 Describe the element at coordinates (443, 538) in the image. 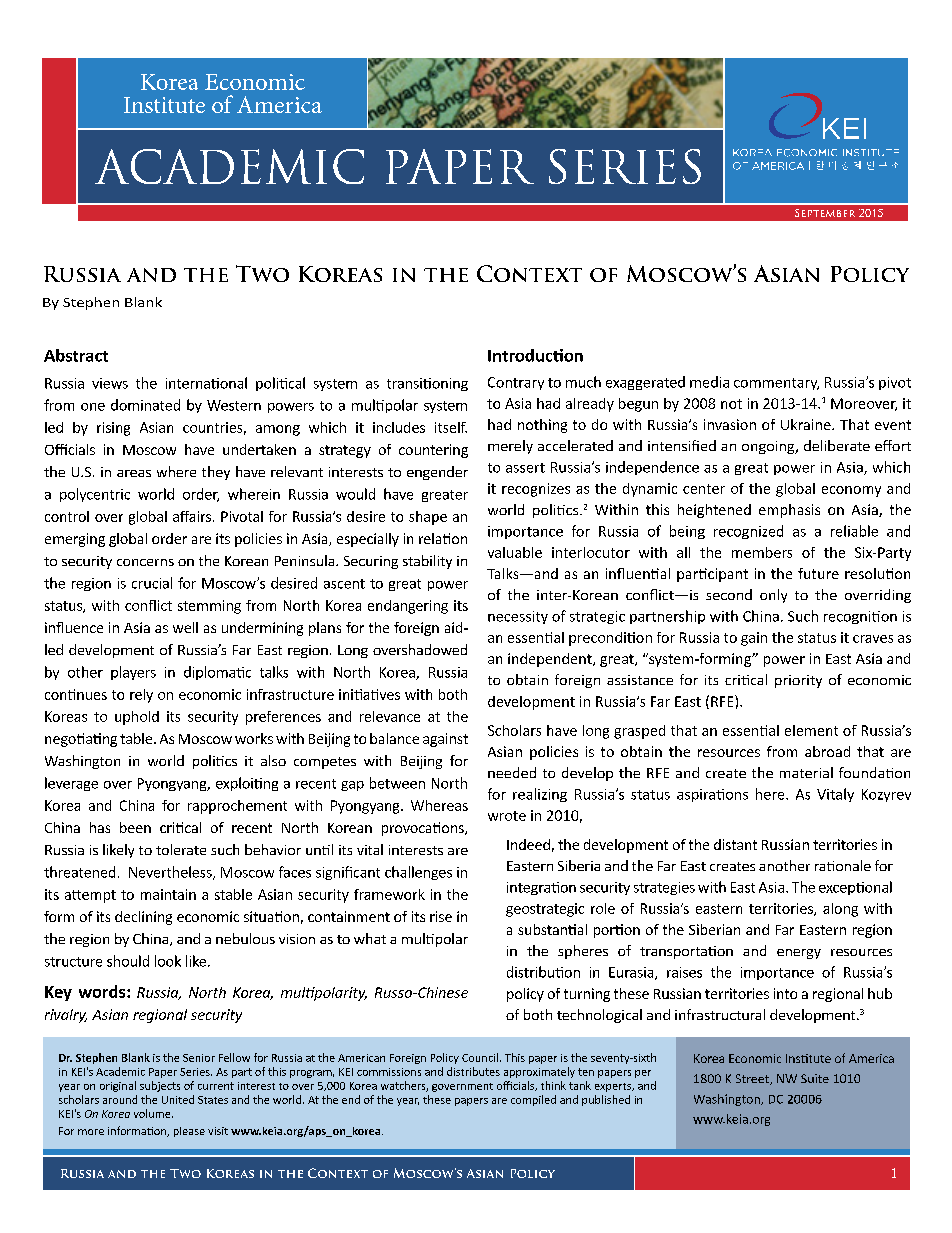

I see `relation` at that location.
